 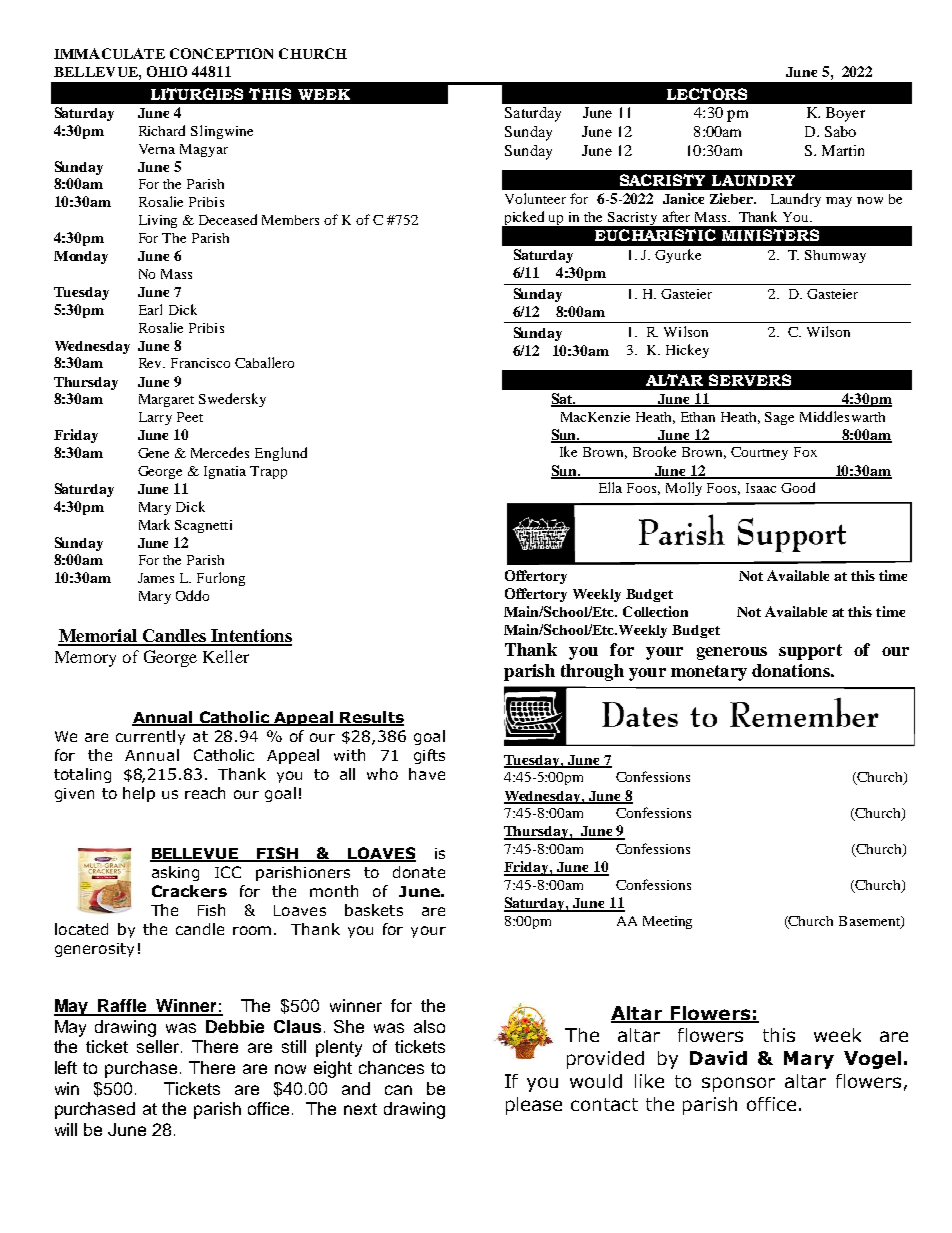 What do you see at coordinates (419, 872) in the screenshot?
I see `donate` at bounding box center [419, 872].
